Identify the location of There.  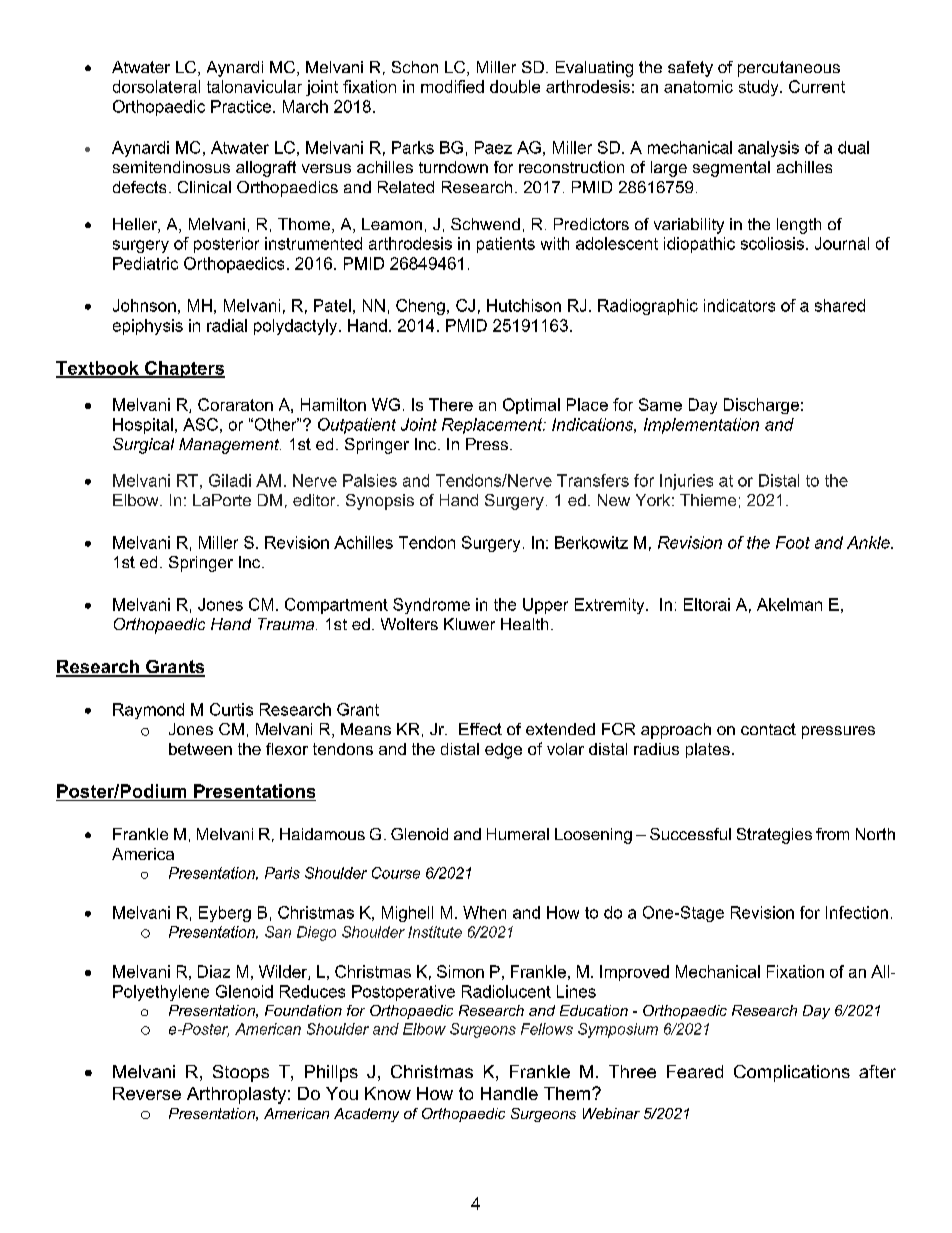
(451, 404).
